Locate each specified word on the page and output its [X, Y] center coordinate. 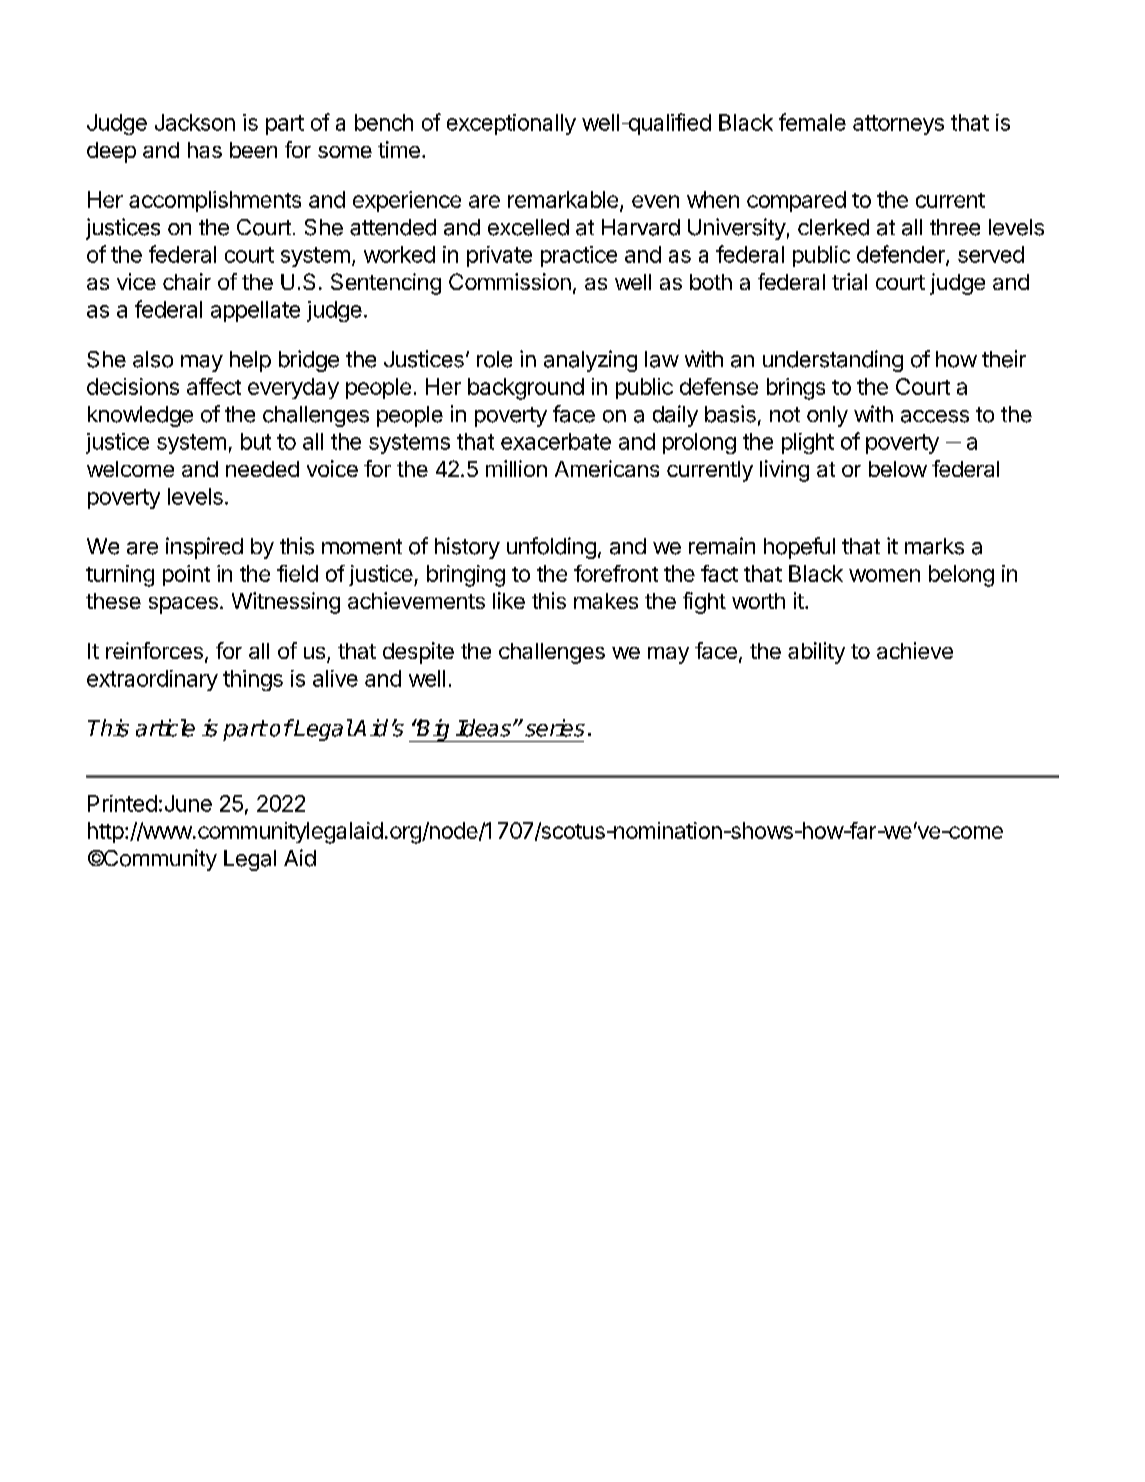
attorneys [898, 125]
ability [816, 653]
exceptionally [511, 124]
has [205, 150]
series [555, 728]
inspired [204, 548]
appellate [255, 311]
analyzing [590, 361]
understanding [833, 361]
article [165, 728]
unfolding [551, 548]
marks [934, 546]
